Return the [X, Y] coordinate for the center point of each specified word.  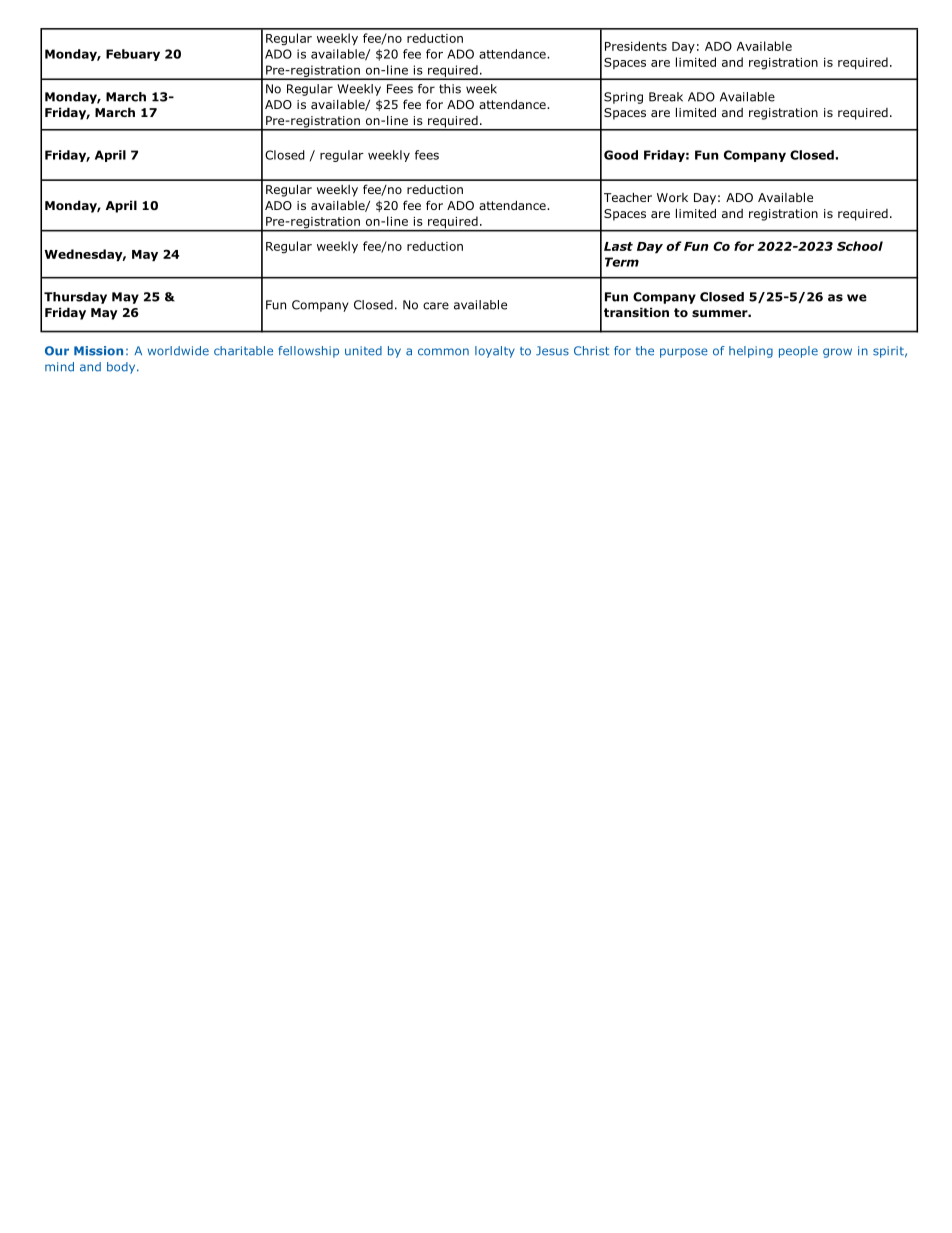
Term [622, 262]
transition [636, 312]
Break [666, 97]
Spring [623, 98]
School [860, 246]
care [436, 306]
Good [621, 155]
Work [672, 197]
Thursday [75, 298]
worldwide [178, 351]
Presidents [636, 46]
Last [618, 246]
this [450, 89]
